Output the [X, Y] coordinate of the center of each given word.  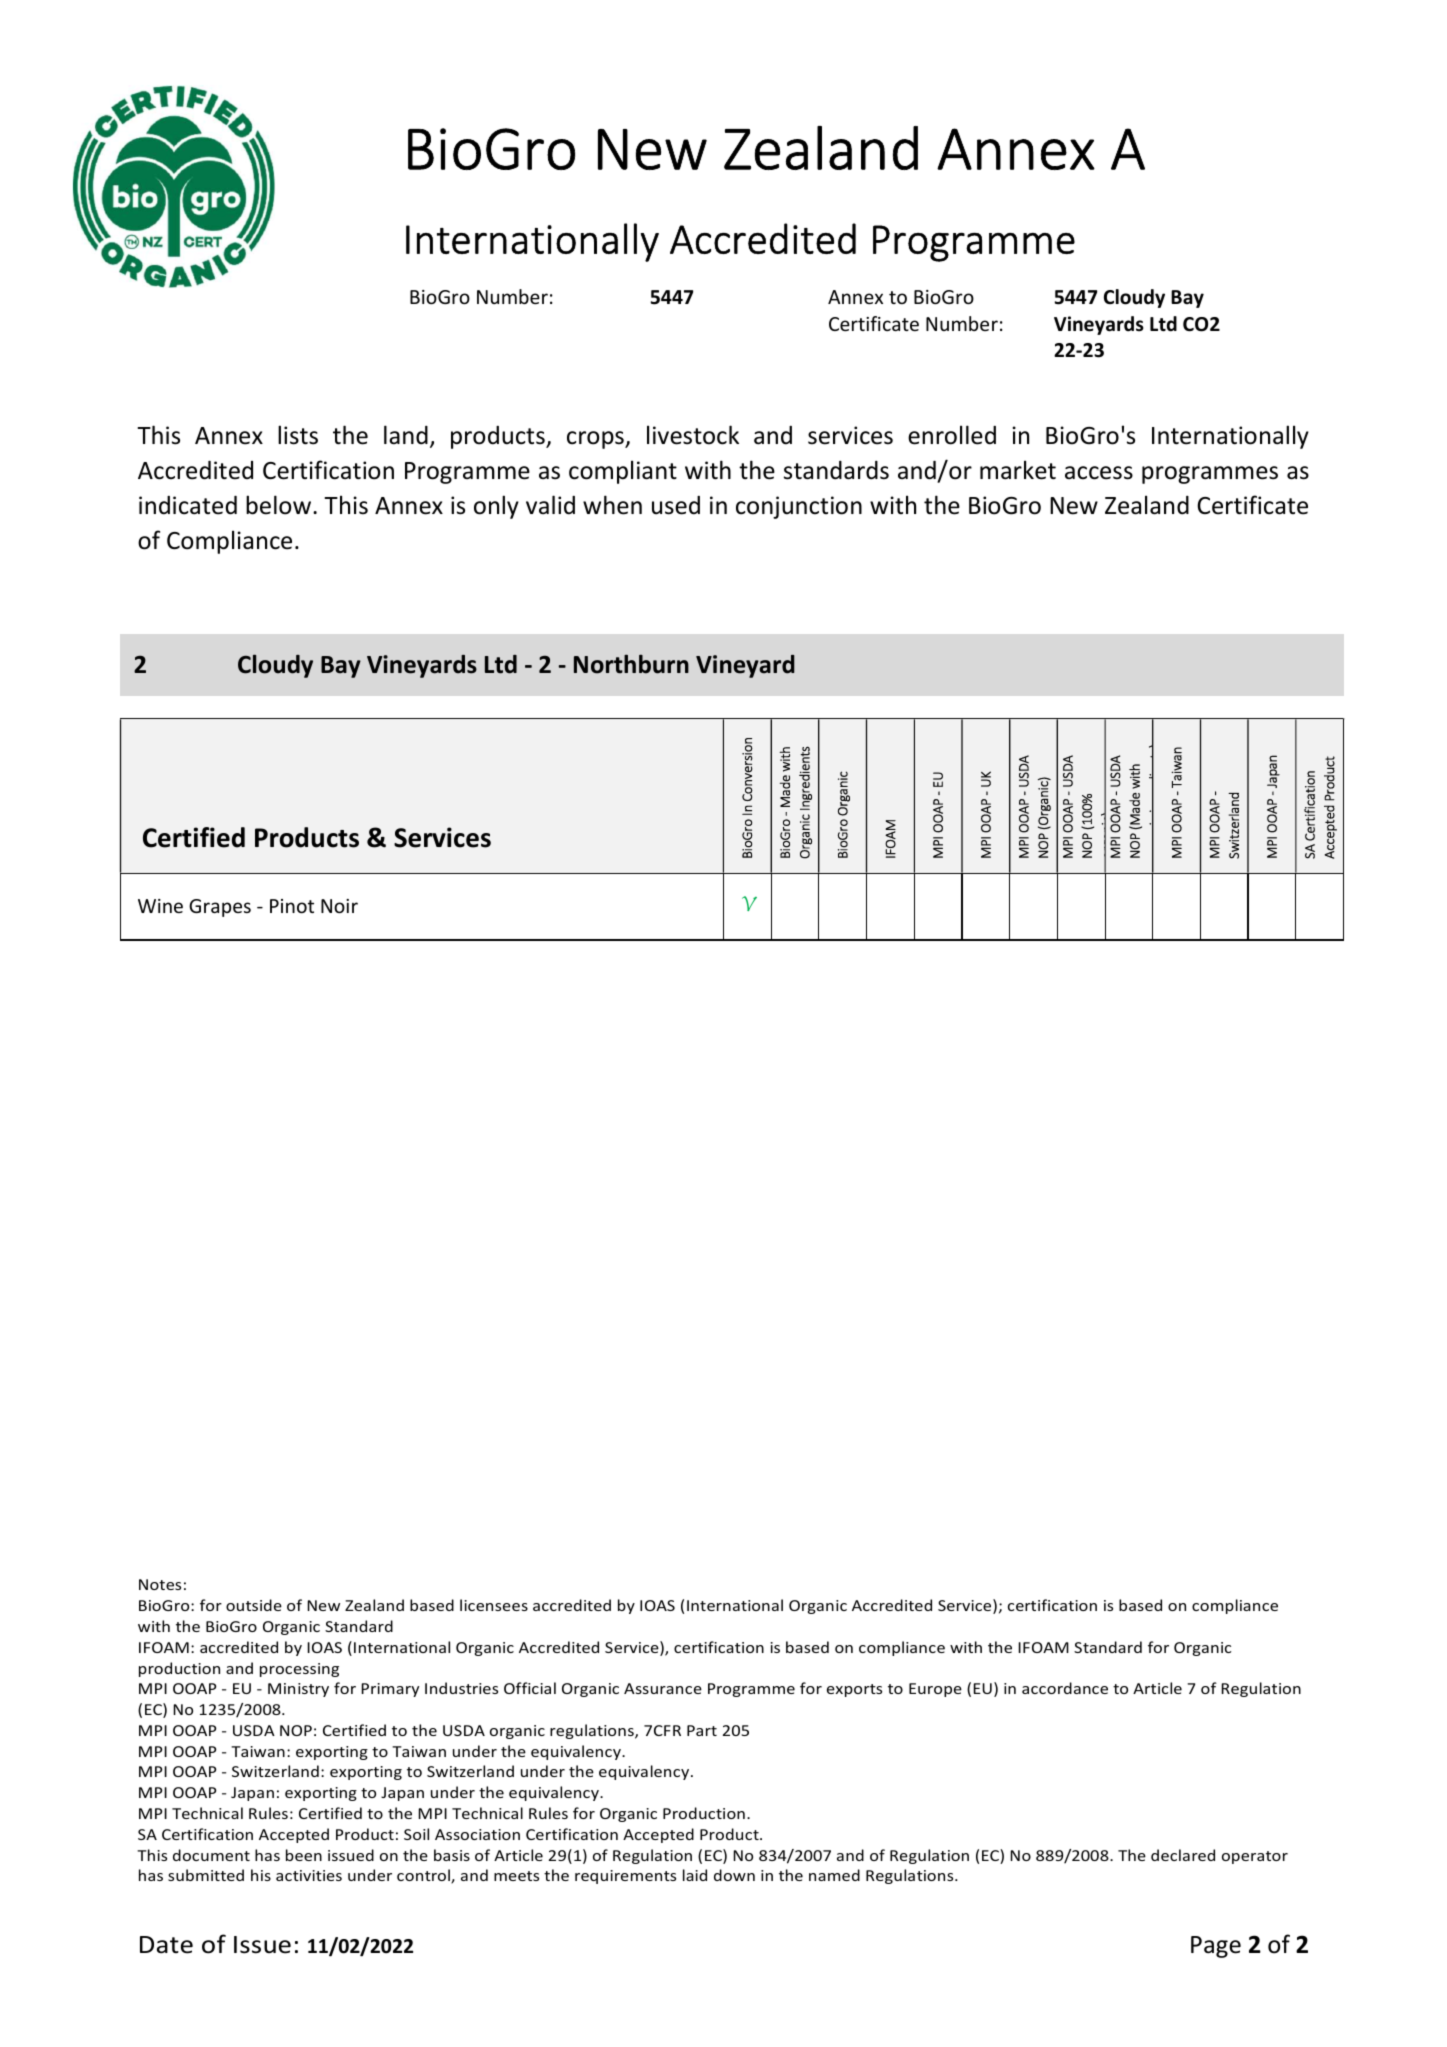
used [676, 505]
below [280, 505]
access [1099, 473]
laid [695, 1875]
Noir [339, 906]
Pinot [292, 906]
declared [1183, 1855]
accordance [1065, 1688]
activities [309, 1875]
